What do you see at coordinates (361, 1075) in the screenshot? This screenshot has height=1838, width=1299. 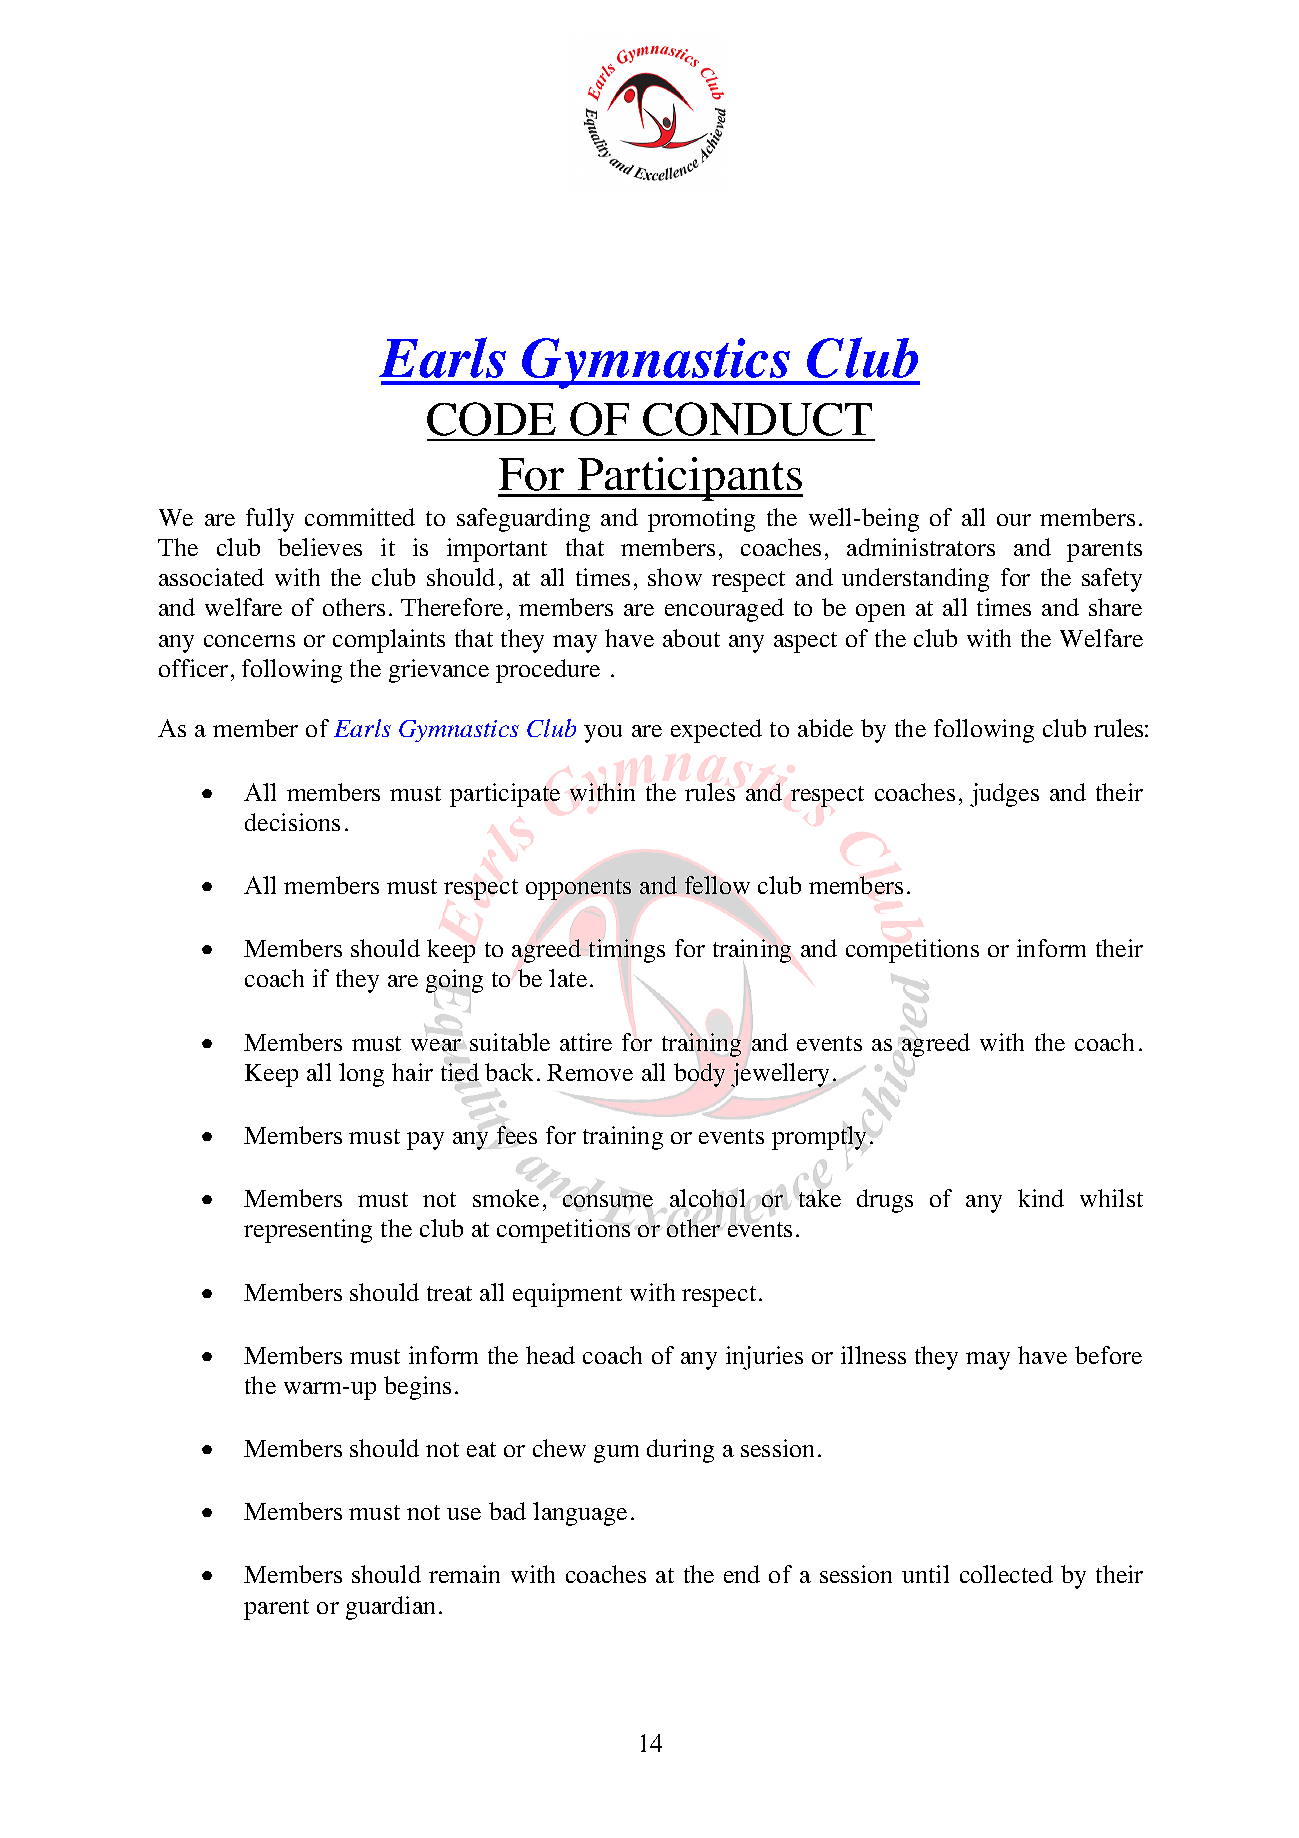 I see `long` at bounding box center [361, 1075].
